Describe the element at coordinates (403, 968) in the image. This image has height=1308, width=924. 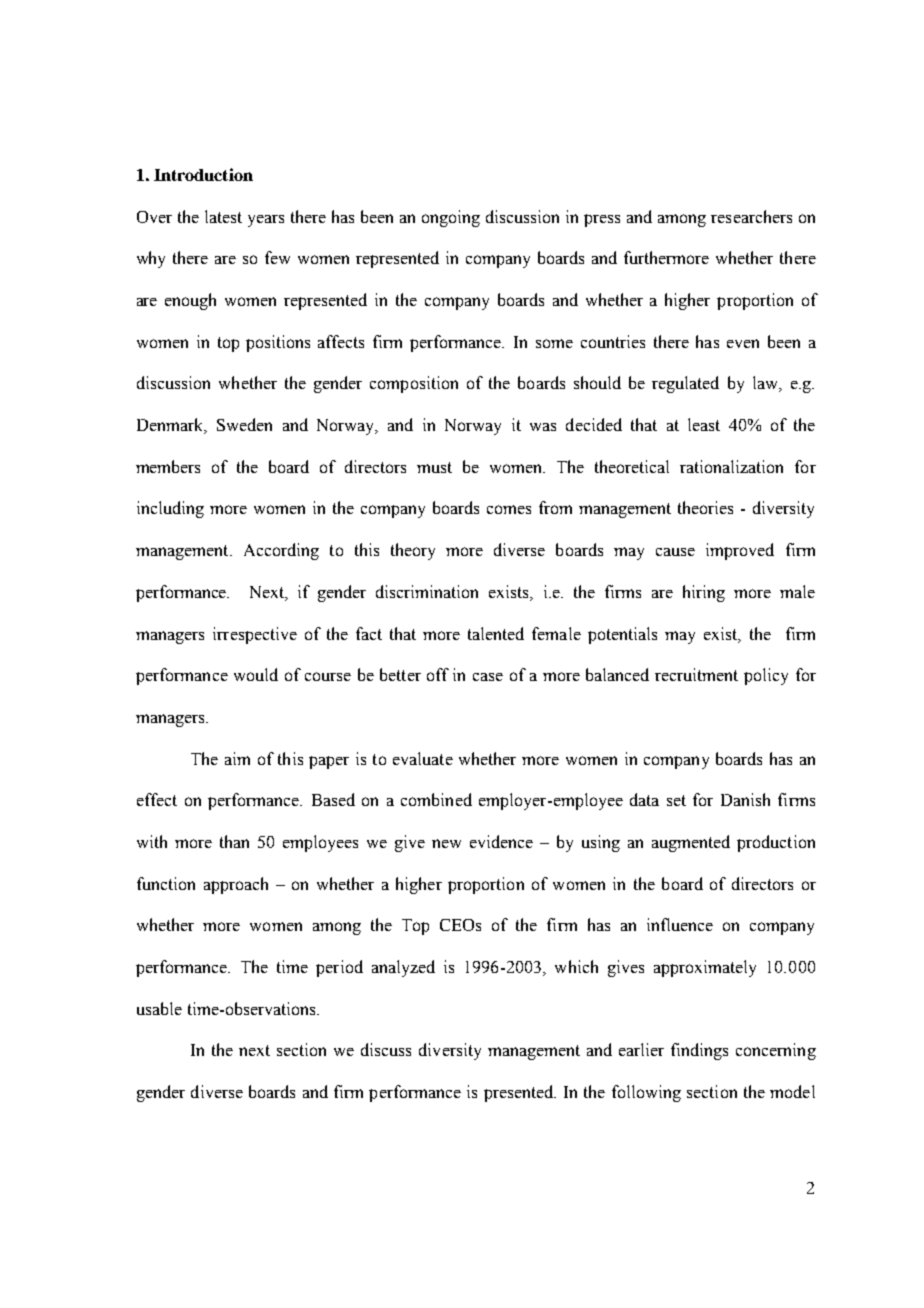
I see `analyzed` at that location.
